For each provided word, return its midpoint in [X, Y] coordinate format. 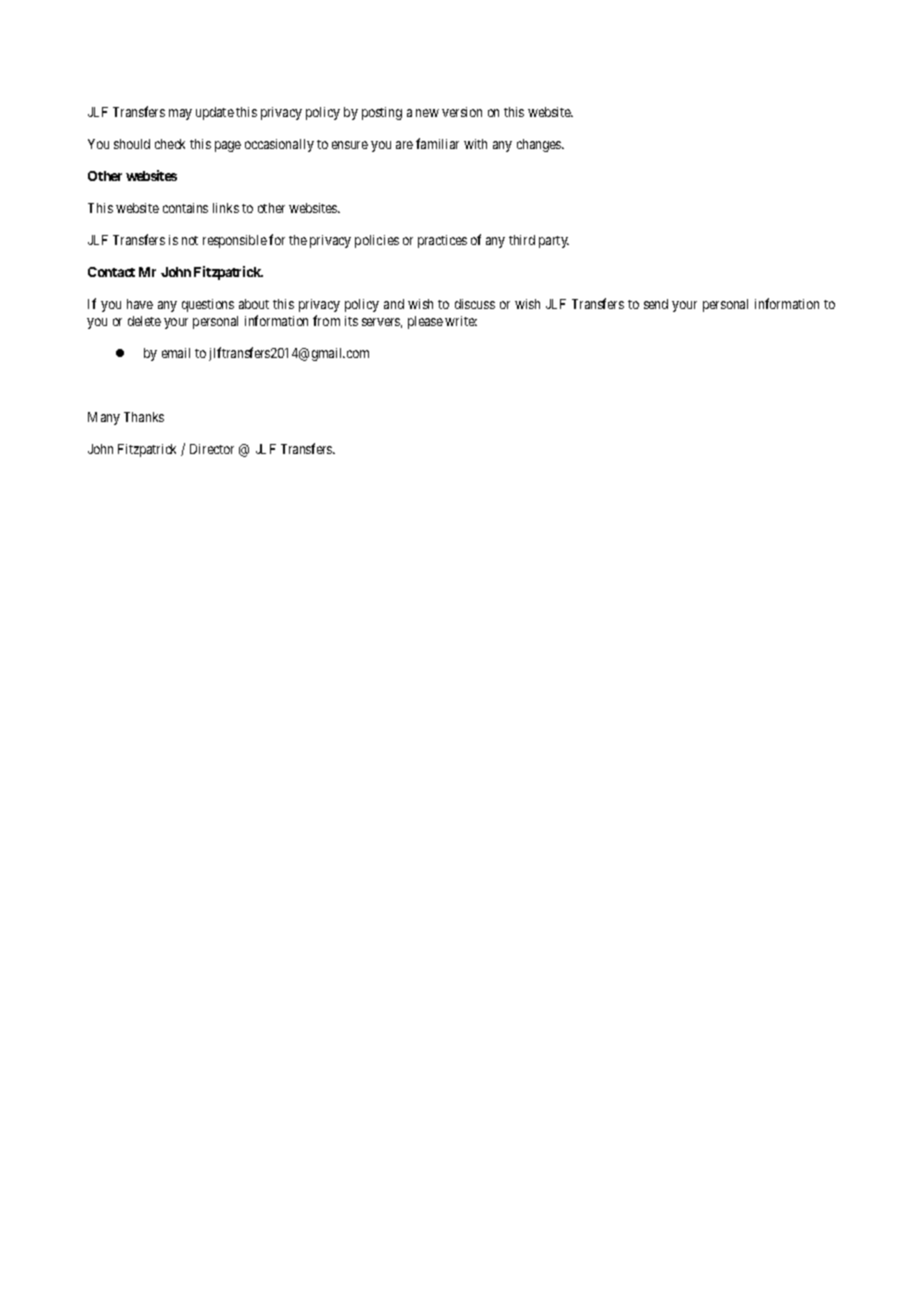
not [190, 240]
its [351, 321]
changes [540, 145]
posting [382, 113]
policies [377, 241]
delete [144, 321]
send [656, 304]
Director [212, 449]
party [554, 242]
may [180, 114]
